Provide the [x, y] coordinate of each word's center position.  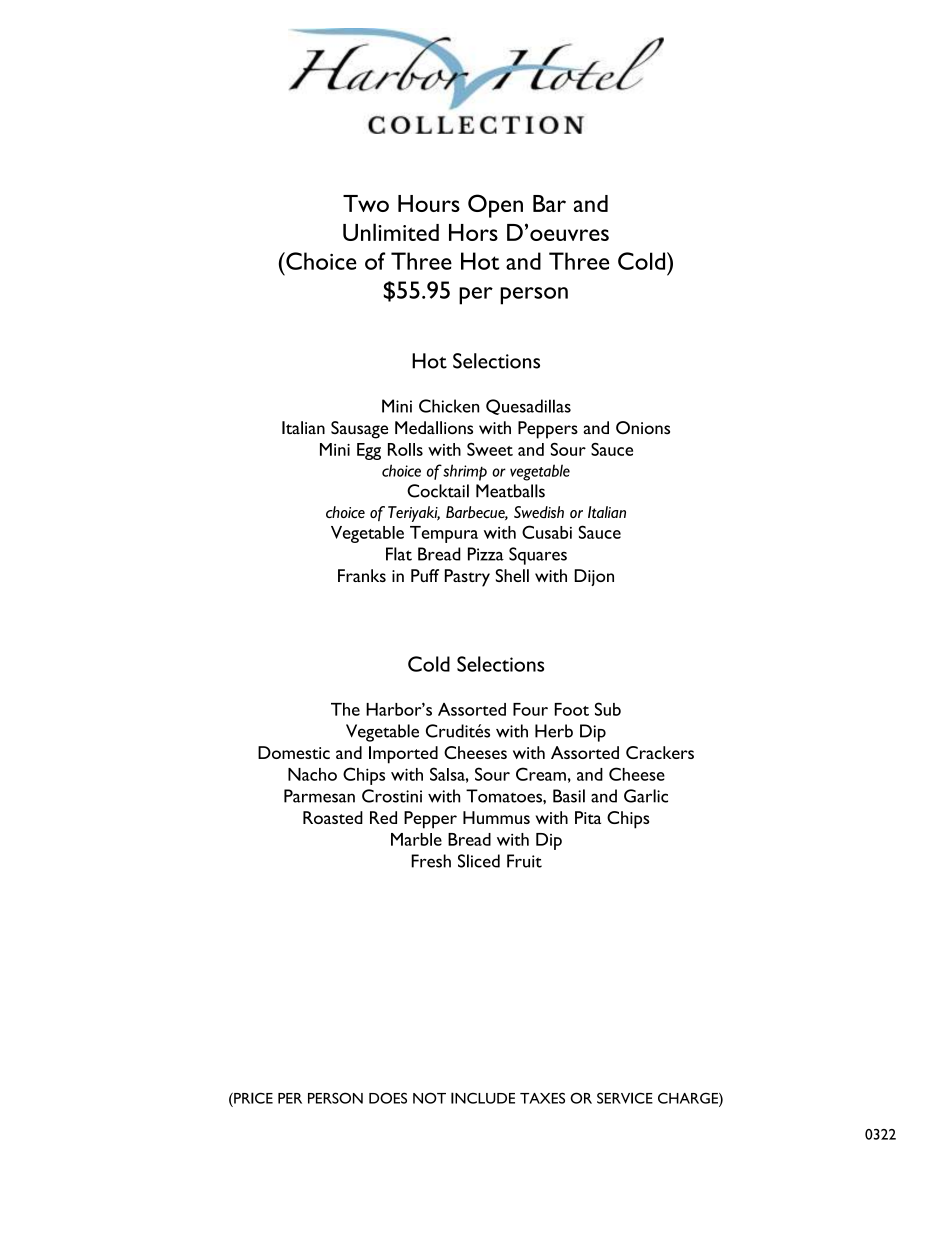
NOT [429, 1098]
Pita [588, 817]
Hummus [496, 817]
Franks [362, 575]
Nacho [312, 774]
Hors [473, 232]
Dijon [594, 577]
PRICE [252, 1098]
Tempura [444, 534]
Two [366, 203]
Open [495, 206]
